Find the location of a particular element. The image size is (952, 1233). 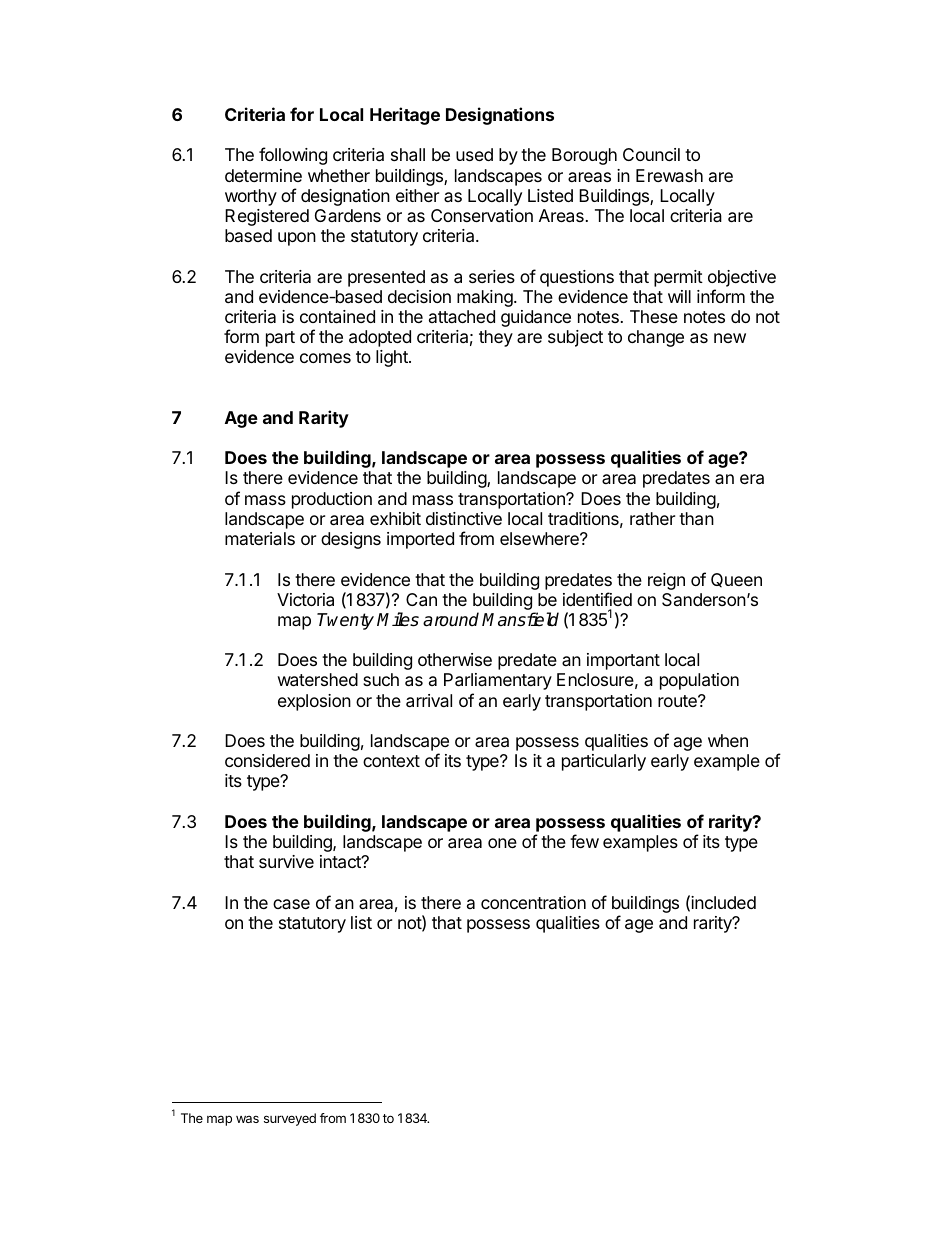

they is located at coordinates (496, 338).
